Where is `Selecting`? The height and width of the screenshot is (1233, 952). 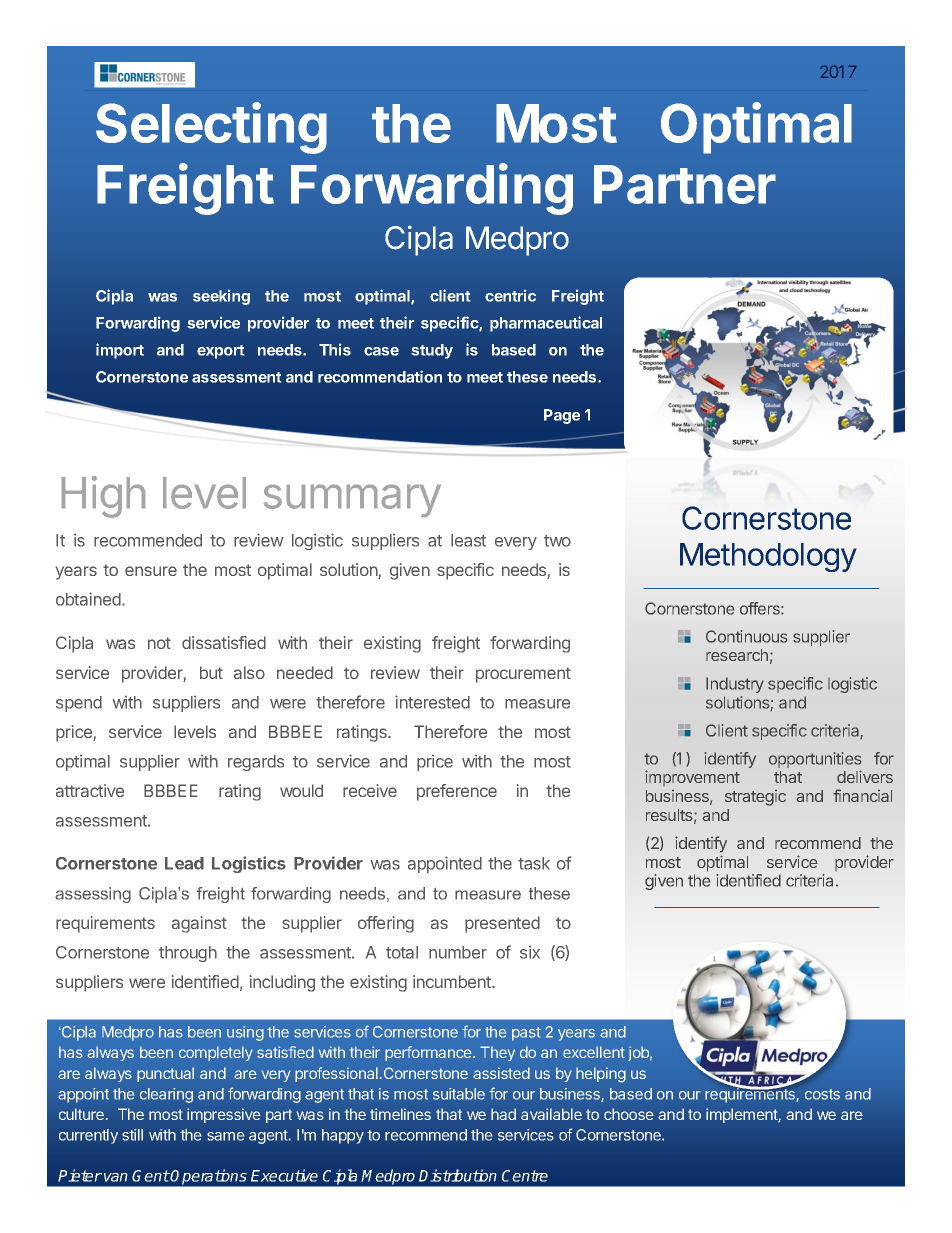 Selecting is located at coordinates (211, 128).
